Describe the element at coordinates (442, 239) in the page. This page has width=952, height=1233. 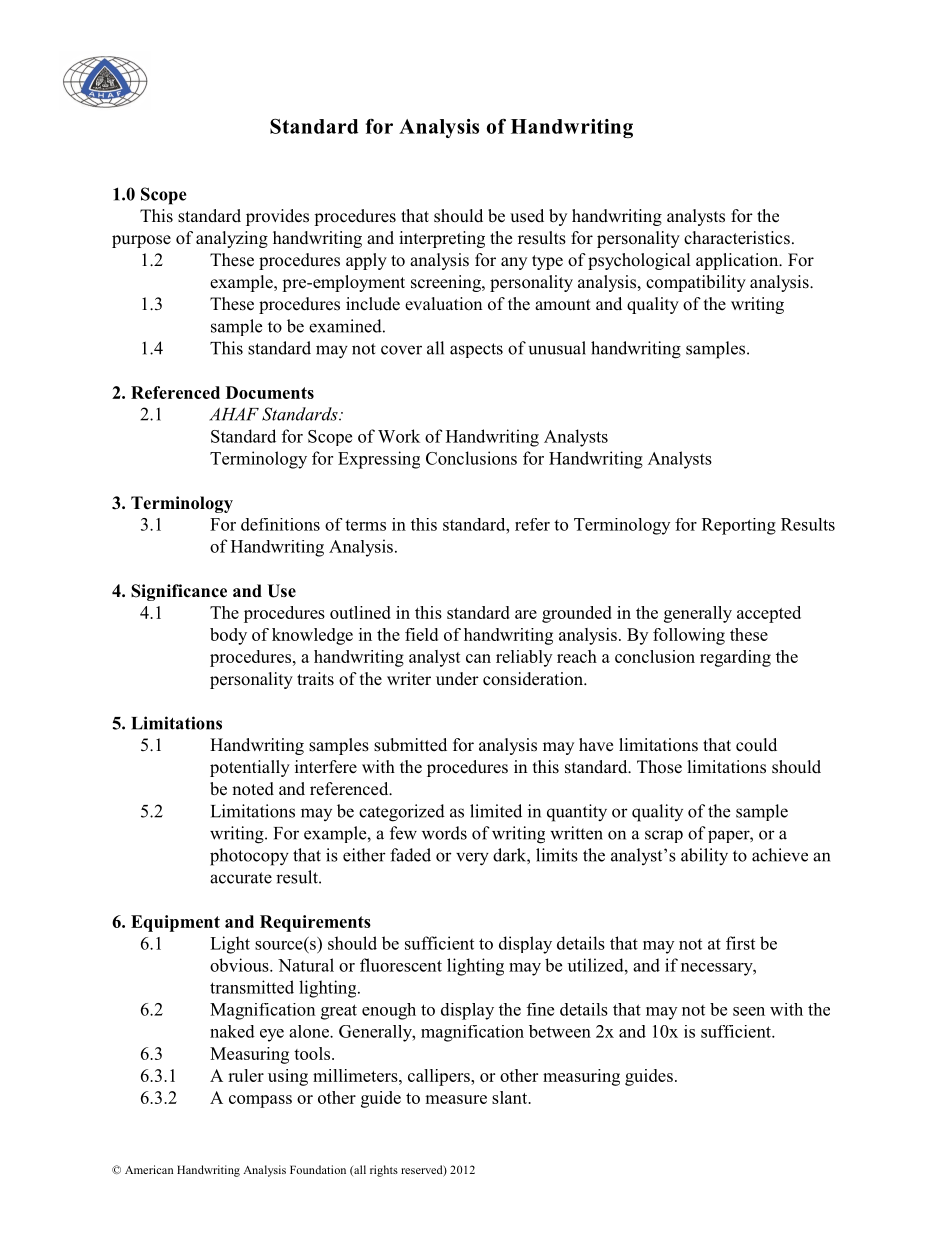
I see `interpreting` at that location.
